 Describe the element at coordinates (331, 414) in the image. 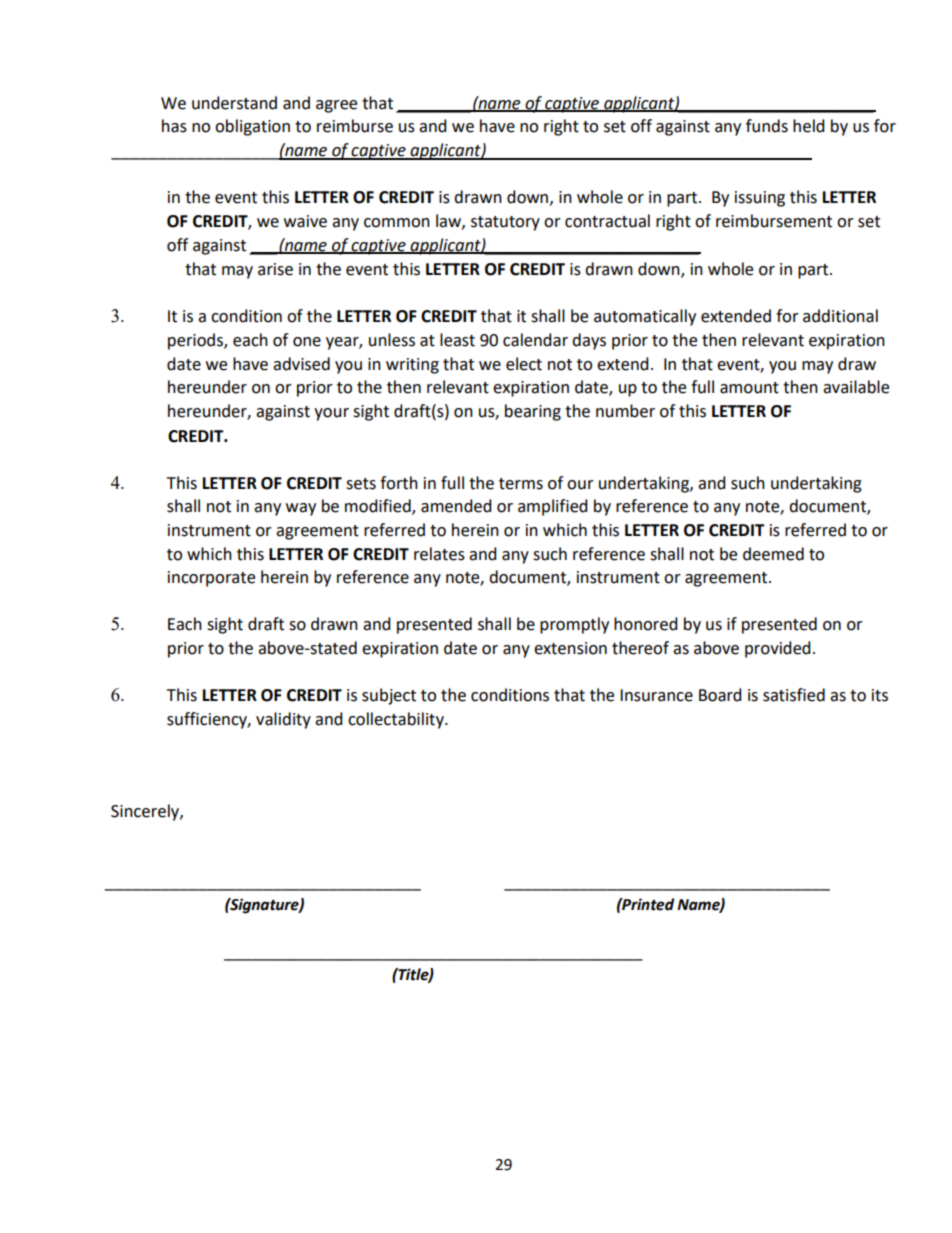

I see `your` at that location.
